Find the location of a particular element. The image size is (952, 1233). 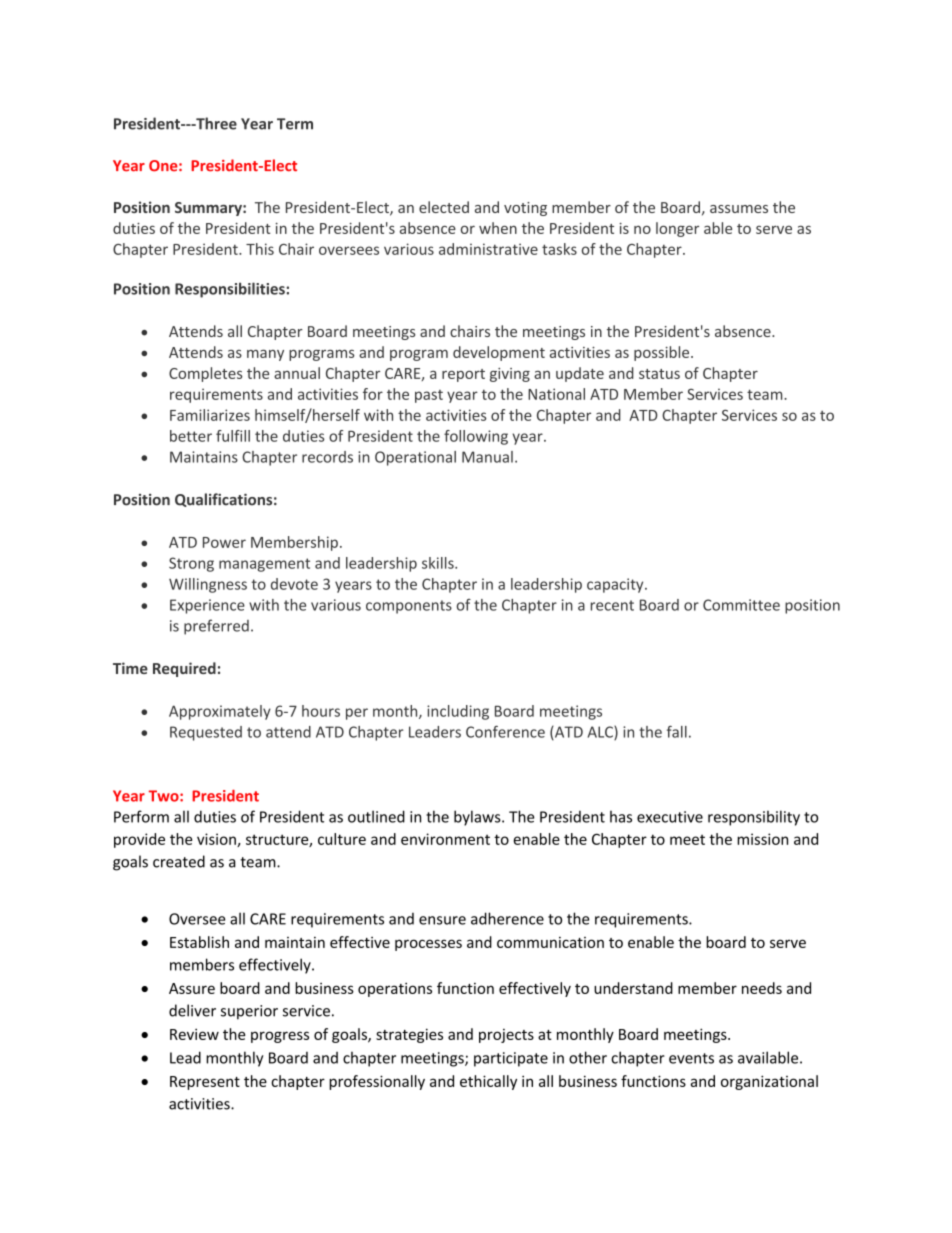

assumes is located at coordinates (739, 209).
